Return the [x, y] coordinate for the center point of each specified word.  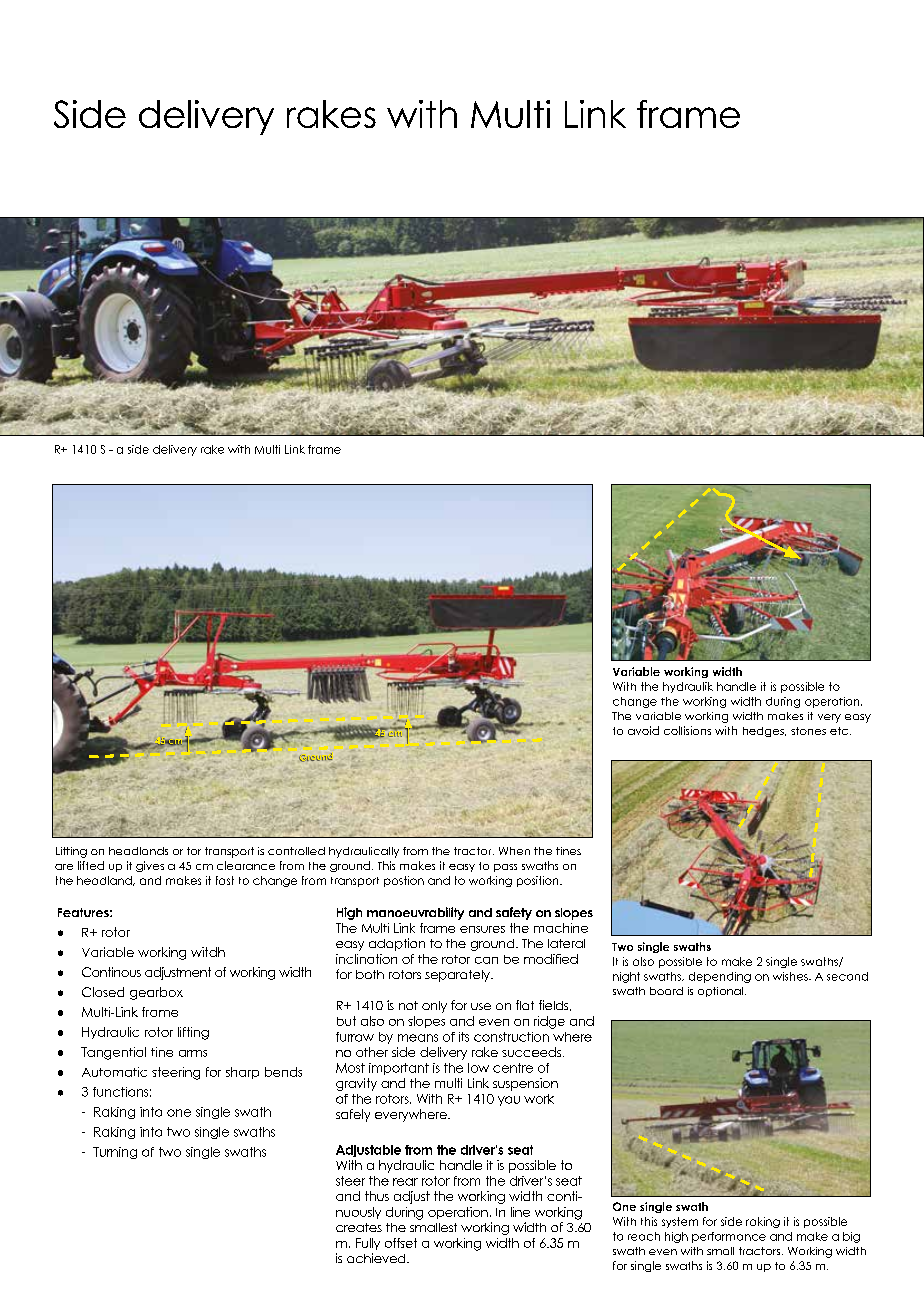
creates [359, 1227]
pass [505, 868]
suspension [525, 1084]
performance [729, 1237]
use [481, 1006]
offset [401, 1243]
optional [722, 992]
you [509, 1101]
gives [150, 866]
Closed [103, 992]
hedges [764, 732]
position [539, 881]
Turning [115, 1153]
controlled [296, 851]
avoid [643, 730]
